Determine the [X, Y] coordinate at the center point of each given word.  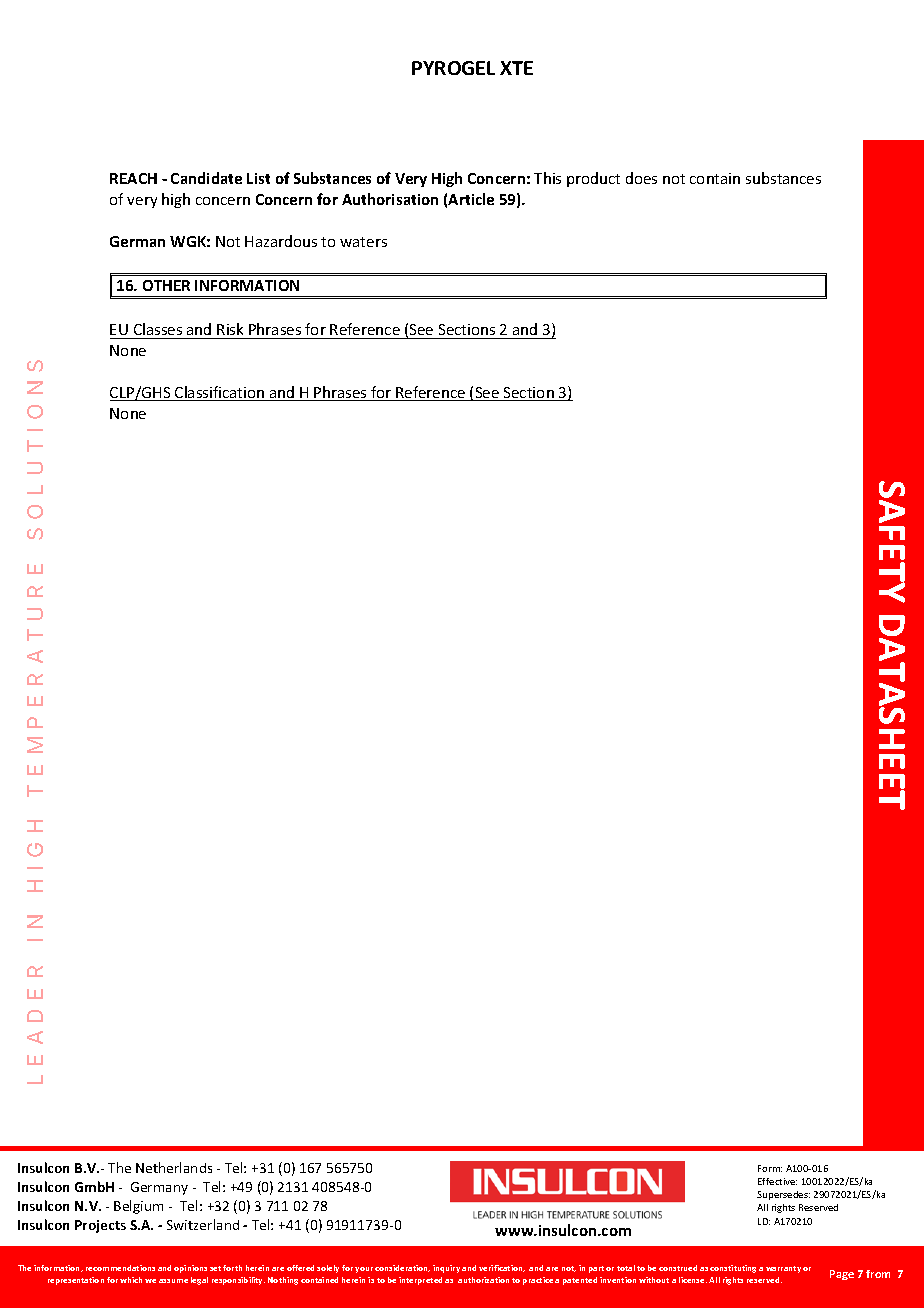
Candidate [206, 178]
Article [471, 199]
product [593, 179]
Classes [158, 329]
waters [363, 242]
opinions [190, 1269]
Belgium [138, 1207]
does [641, 178]
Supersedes [783, 1195]
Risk [230, 329]
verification [502, 1268]
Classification [220, 393]
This [547, 178]
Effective [777, 1181]
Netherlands [174, 1167]
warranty [783, 1269]
